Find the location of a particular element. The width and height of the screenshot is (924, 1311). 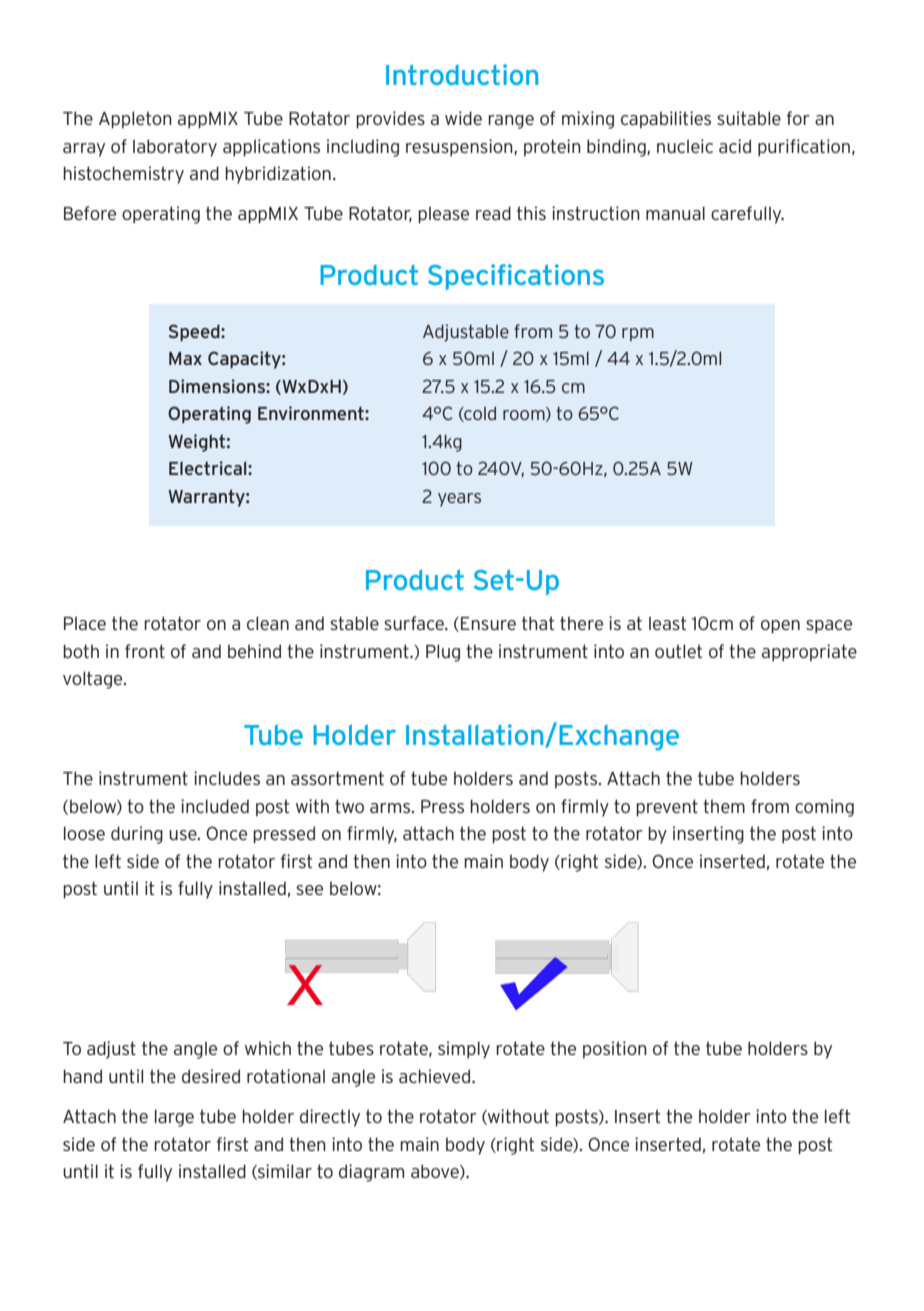

suitable is located at coordinates (749, 118).
